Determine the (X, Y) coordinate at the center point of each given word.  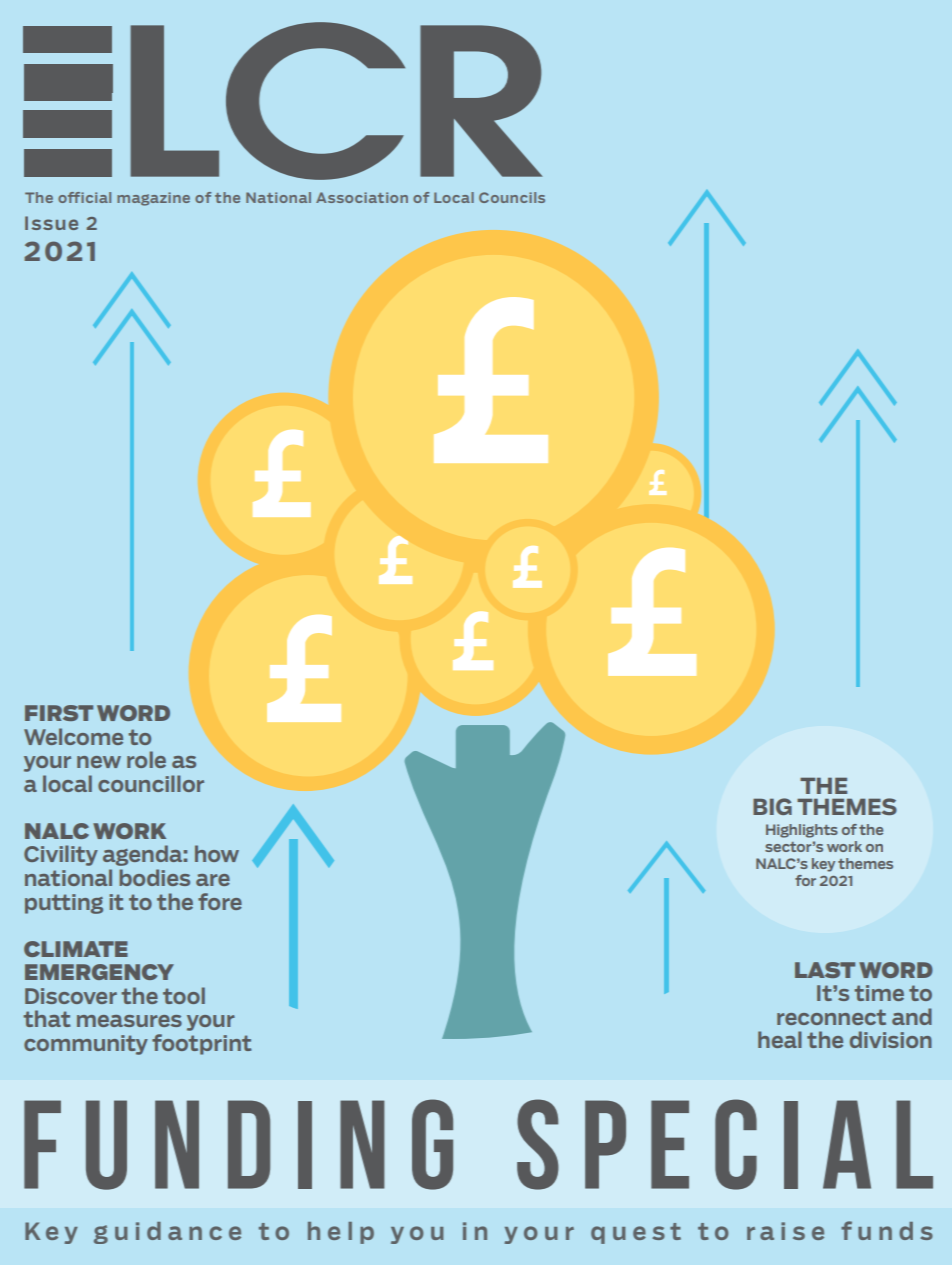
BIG (772, 806)
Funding (238, 1144)
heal (780, 1039)
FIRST (59, 713)
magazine (153, 199)
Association (362, 197)
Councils (512, 197)
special (725, 1144)
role (146, 759)
